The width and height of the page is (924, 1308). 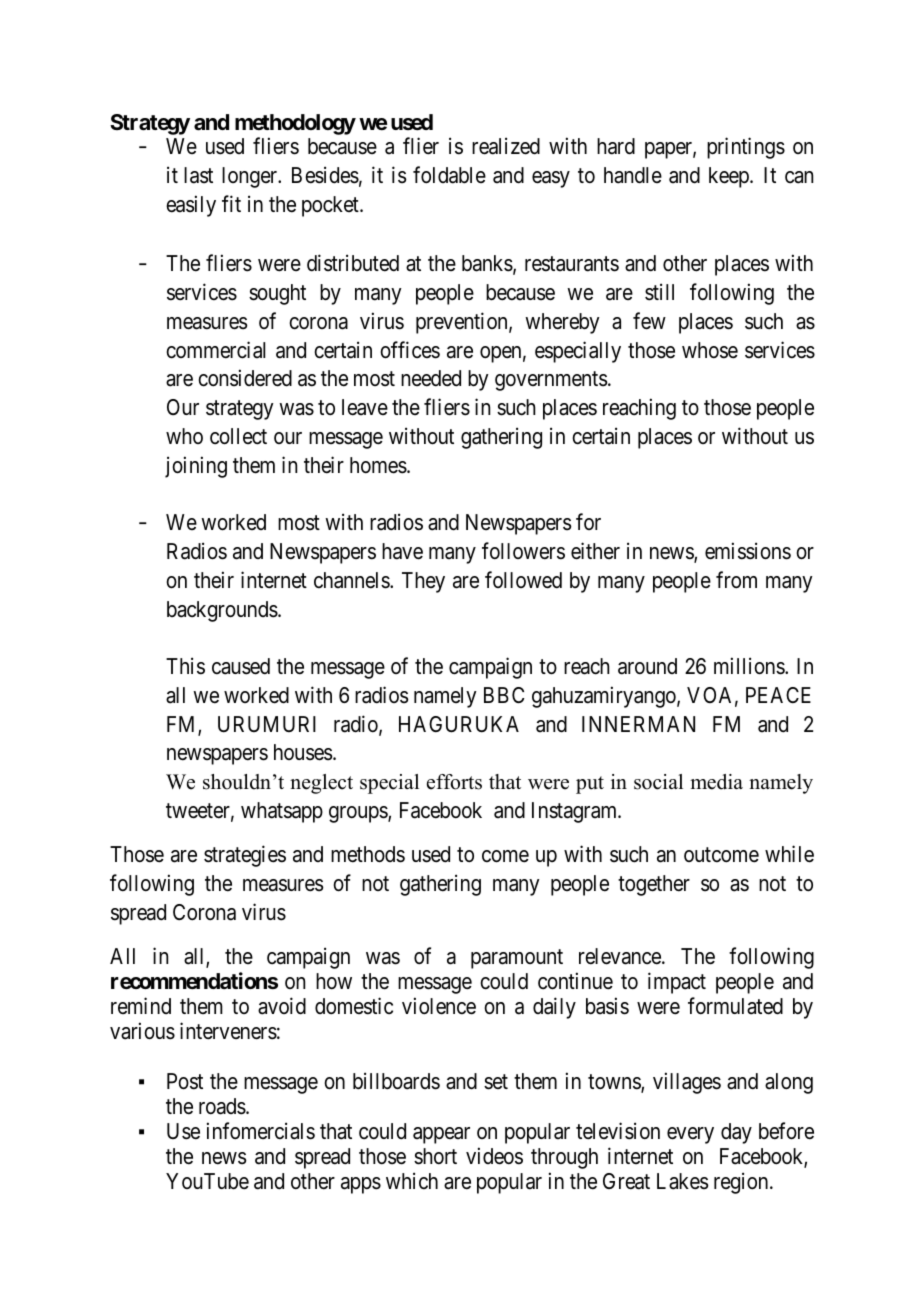 I want to click on efforts, so click(x=454, y=782).
